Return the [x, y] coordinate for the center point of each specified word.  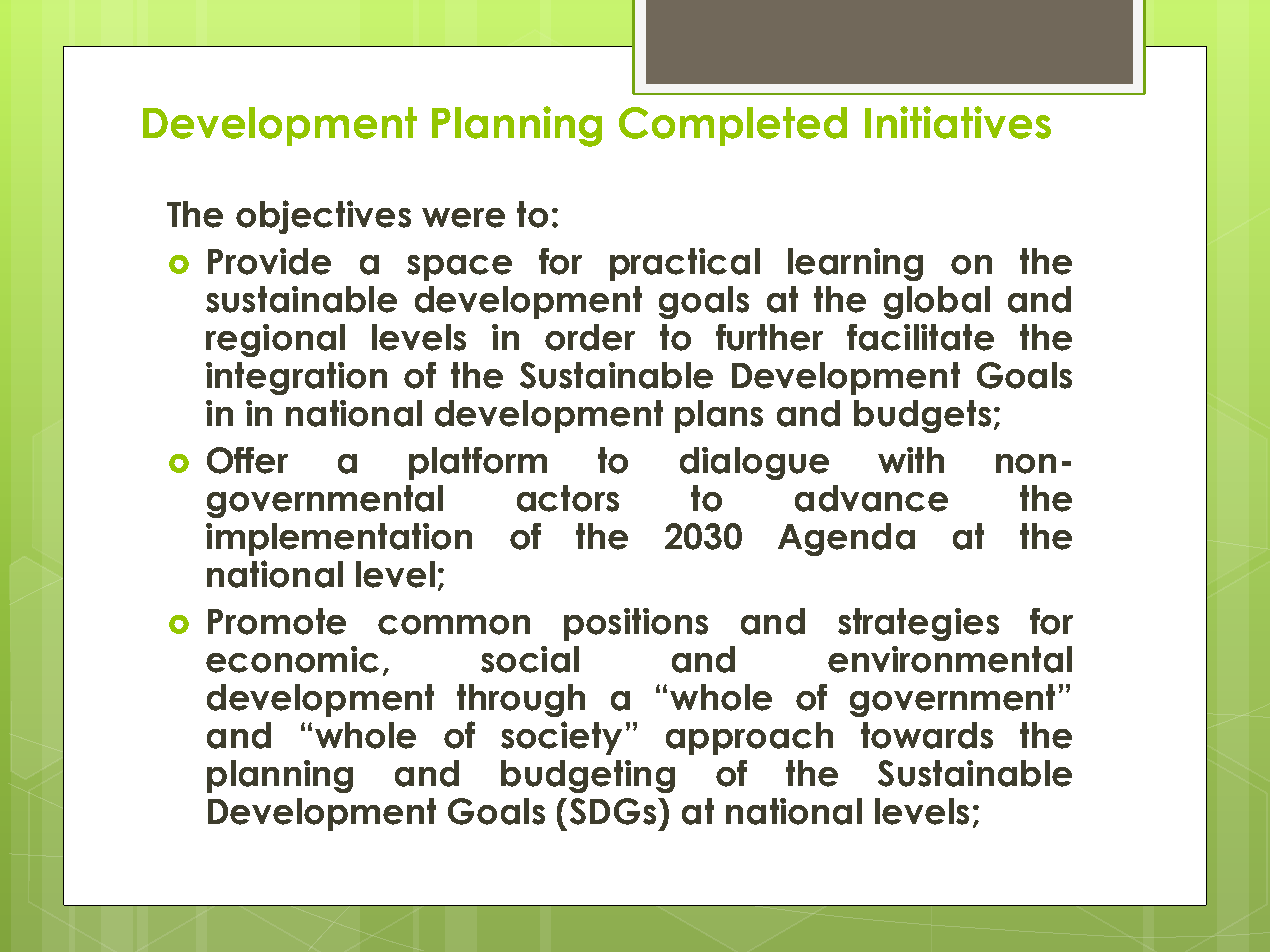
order [590, 337]
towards [927, 735]
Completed [733, 126]
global [937, 302]
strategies [918, 624]
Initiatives [958, 122]
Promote [277, 621]
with [911, 460]
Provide [269, 261]
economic [292, 659]
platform [478, 463]
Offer [247, 460]
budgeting [588, 776]
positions [636, 624]
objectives [323, 217]
